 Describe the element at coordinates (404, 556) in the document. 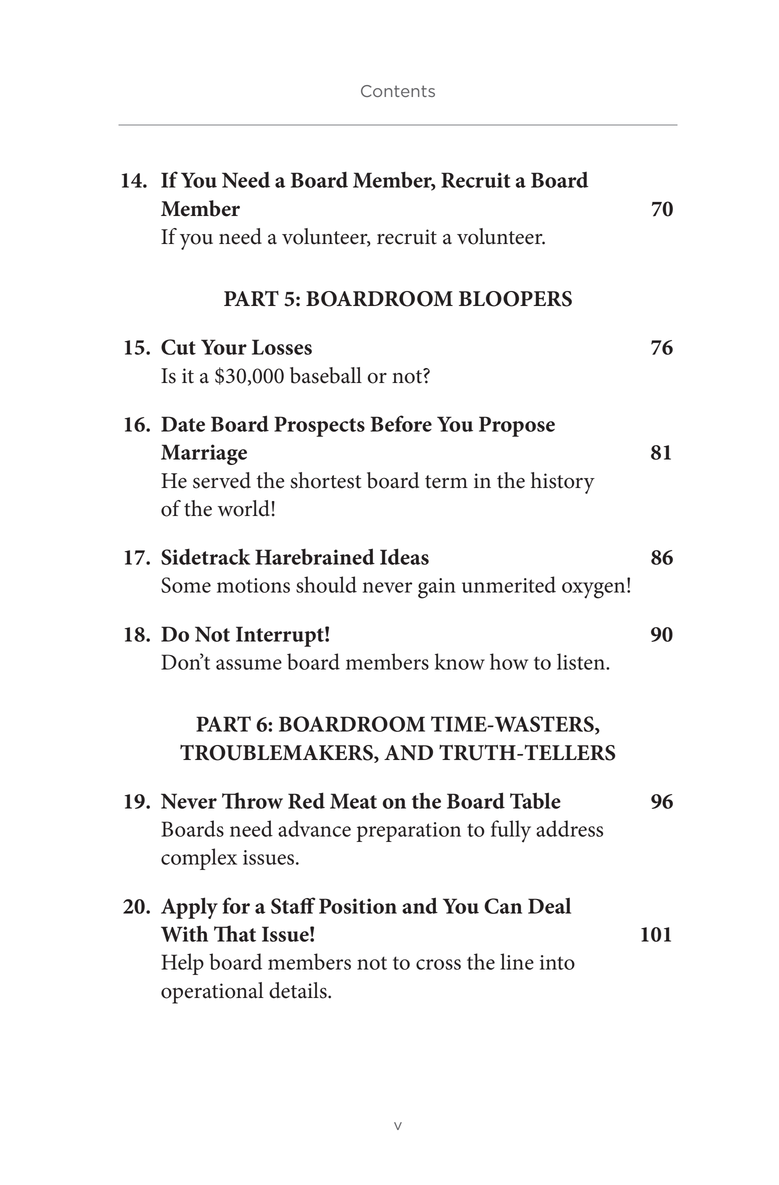

I see `Ideas` at that location.
